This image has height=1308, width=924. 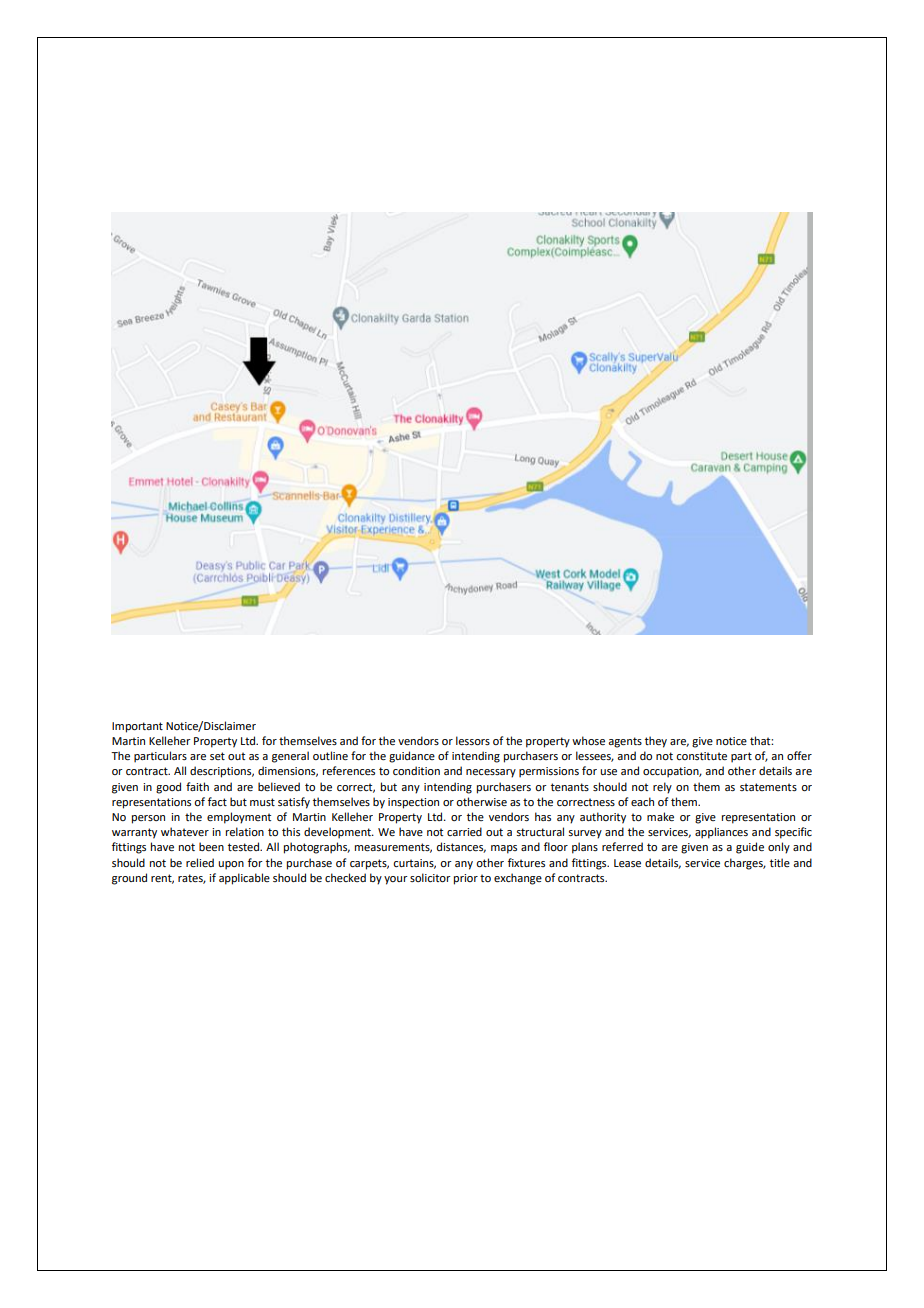 I want to click on carried, so click(x=464, y=831).
